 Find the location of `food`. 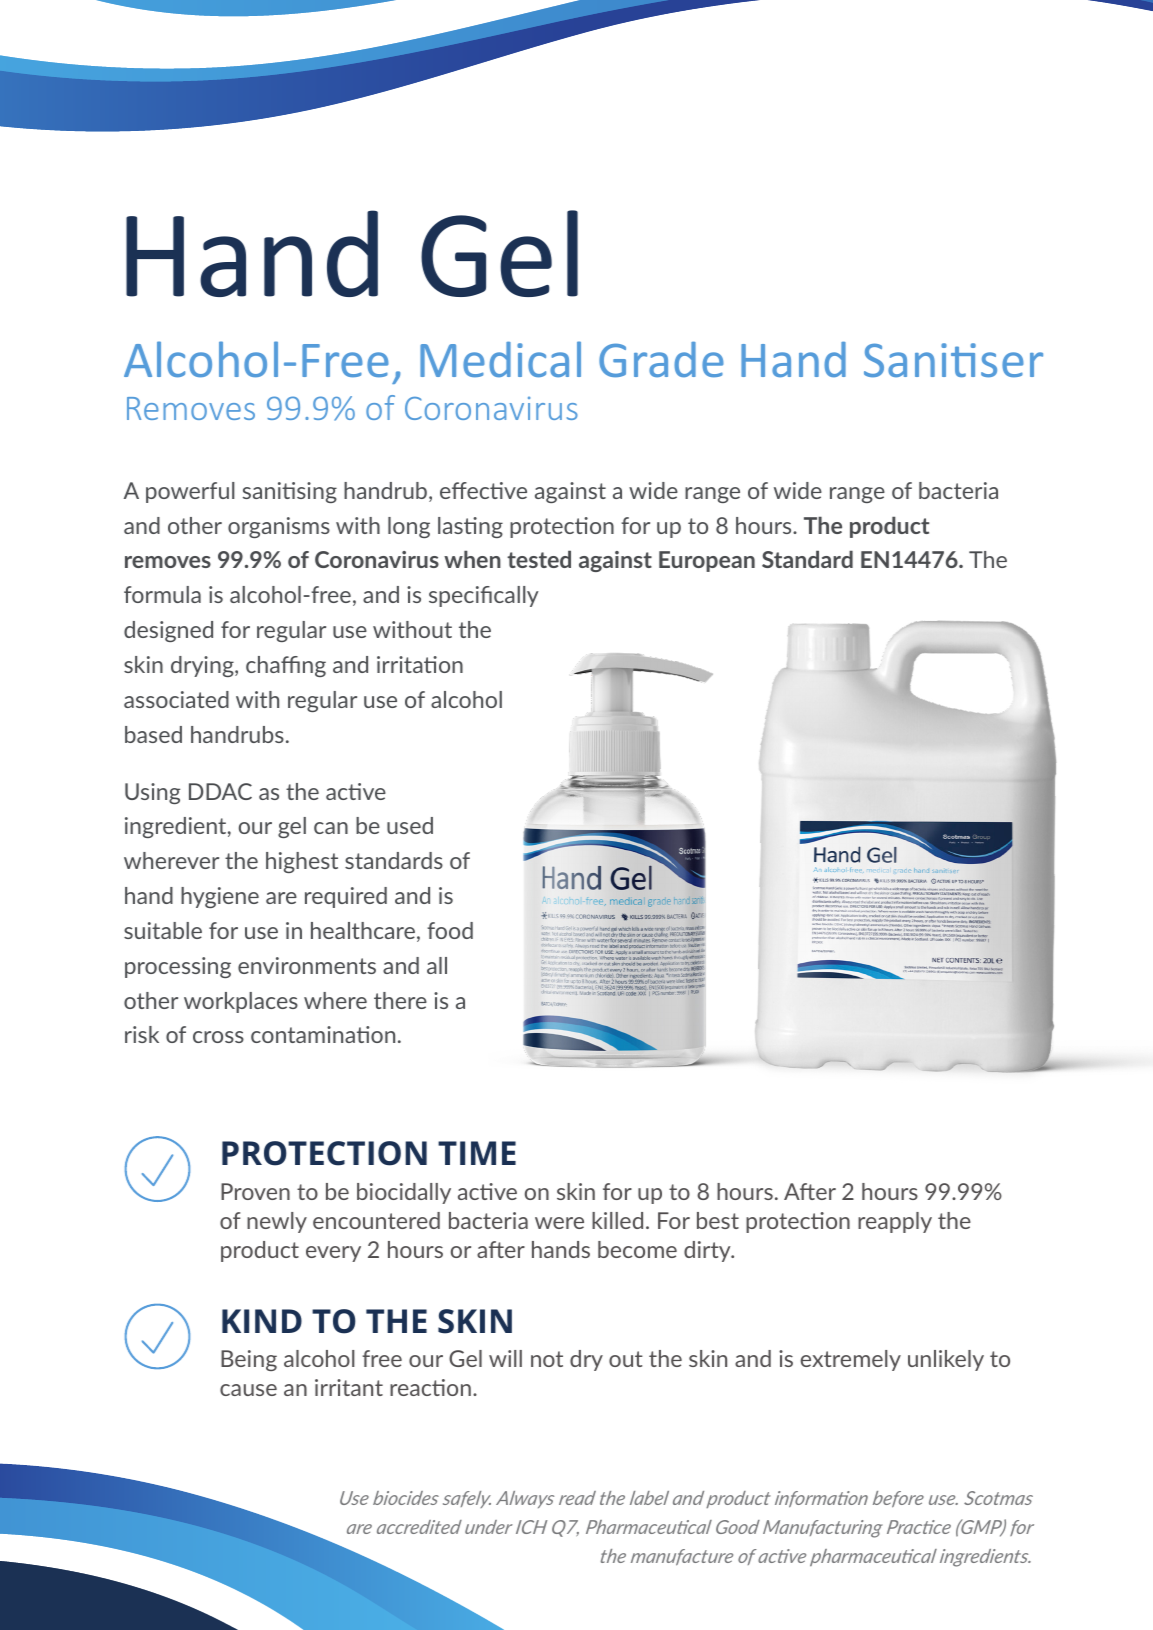

food is located at coordinates (450, 930).
